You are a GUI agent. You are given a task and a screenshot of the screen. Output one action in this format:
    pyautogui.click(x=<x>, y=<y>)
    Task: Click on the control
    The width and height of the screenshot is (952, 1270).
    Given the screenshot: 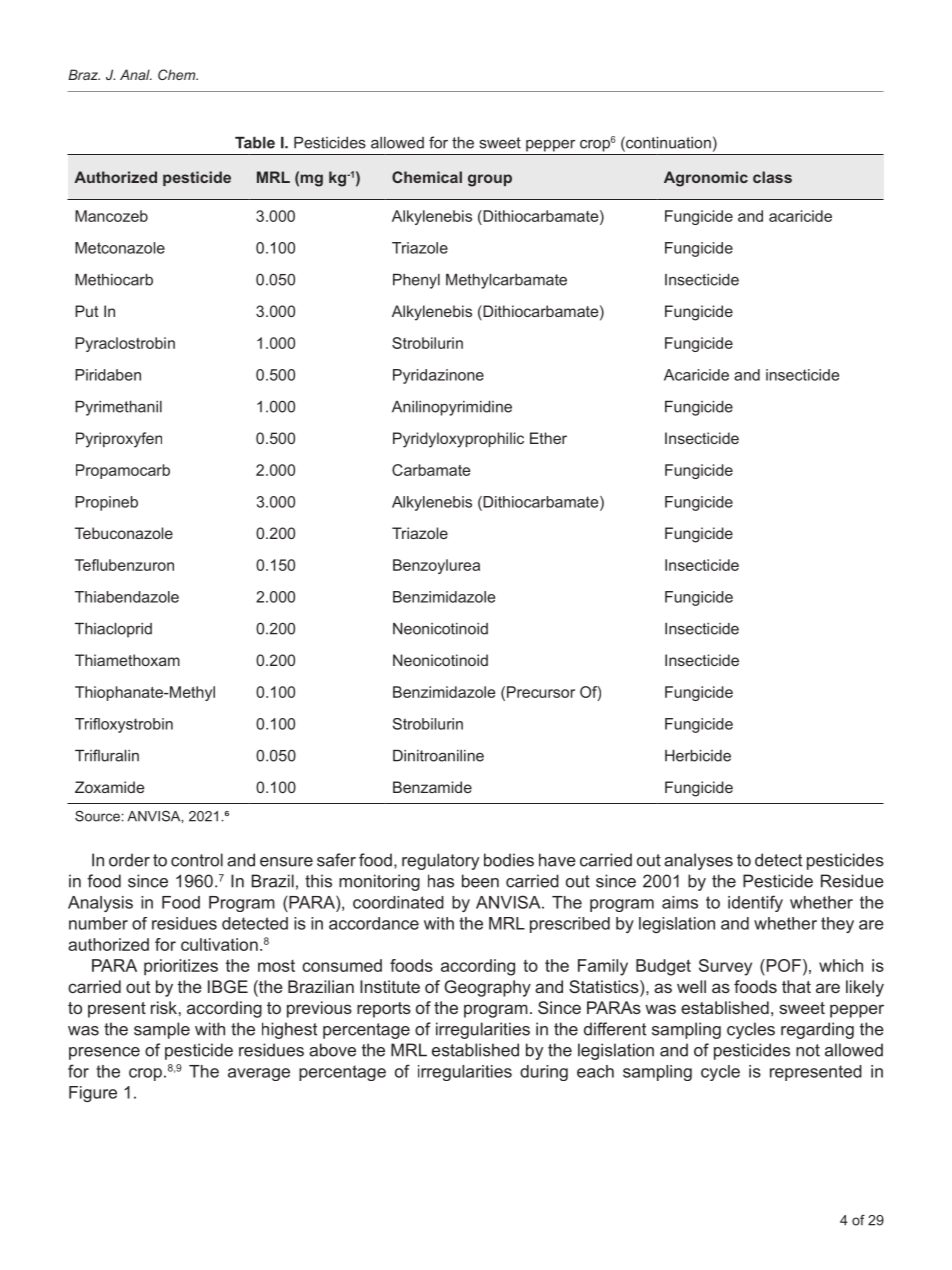 What is the action you would take?
    pyautogui.click(x=197, y=860)
